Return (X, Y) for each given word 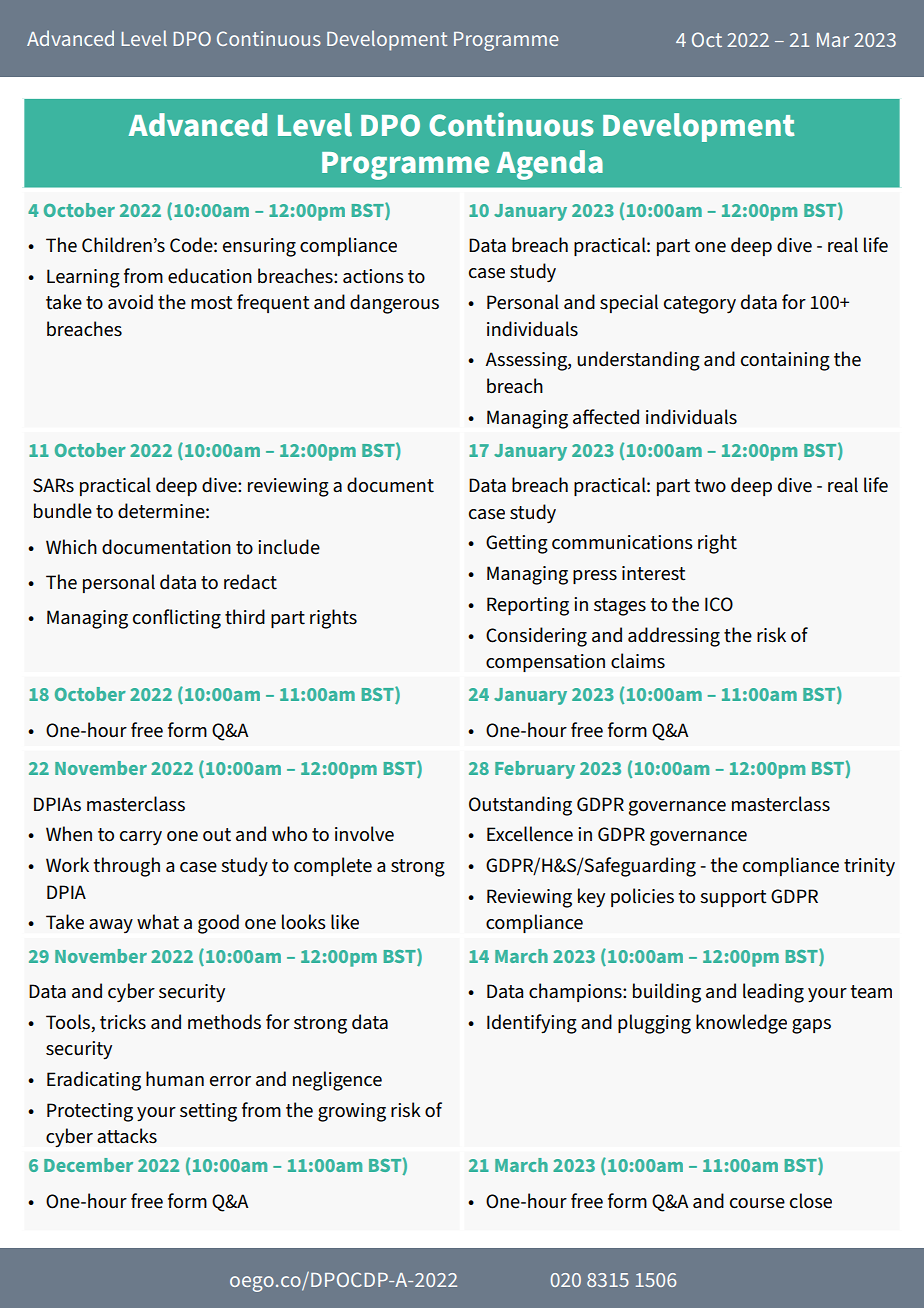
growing (352, 1112)
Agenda (550, 165)
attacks (127, 1136)
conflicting (177, 619)
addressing (674, 637)
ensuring (259, 247)
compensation (545, 663)
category (700, 305)
